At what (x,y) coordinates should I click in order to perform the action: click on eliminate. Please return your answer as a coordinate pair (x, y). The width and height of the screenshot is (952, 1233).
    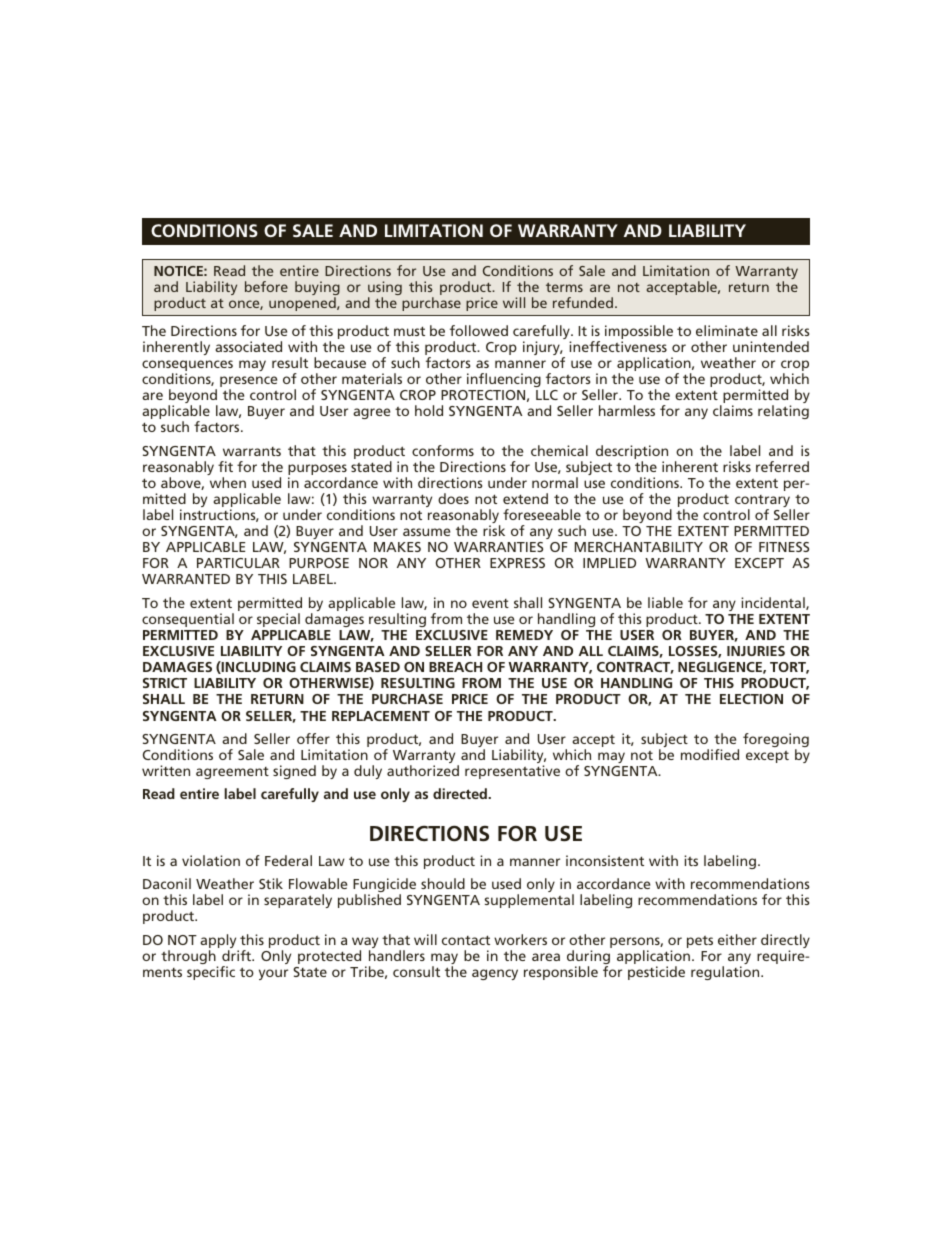
    Looking at the image, I should click on (727, 330).
